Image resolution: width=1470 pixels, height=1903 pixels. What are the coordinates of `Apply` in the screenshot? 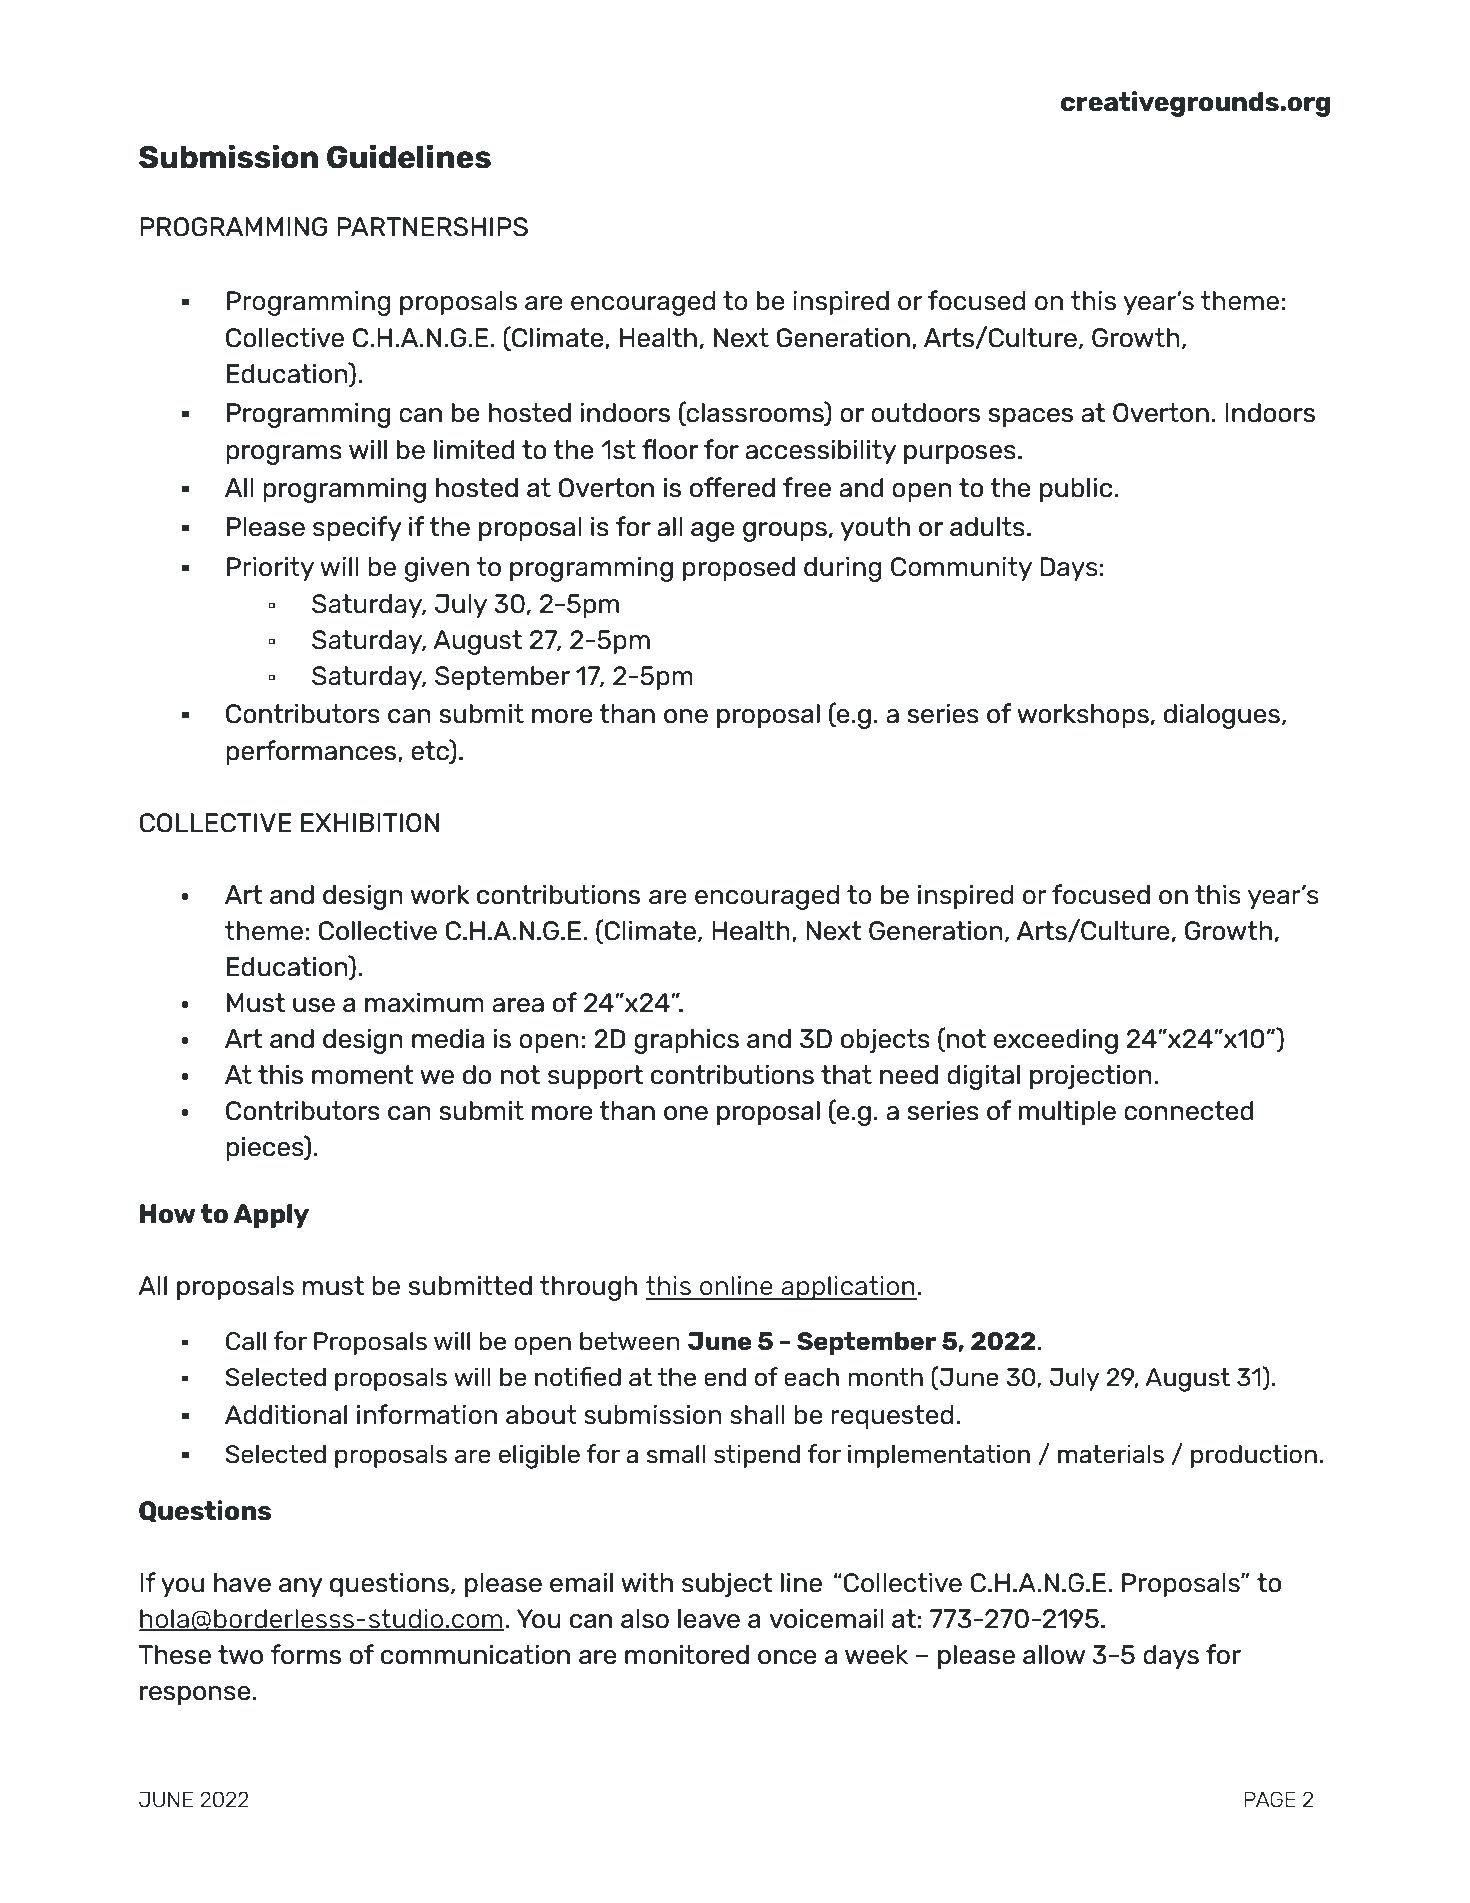 It's located at (271, 1216).
